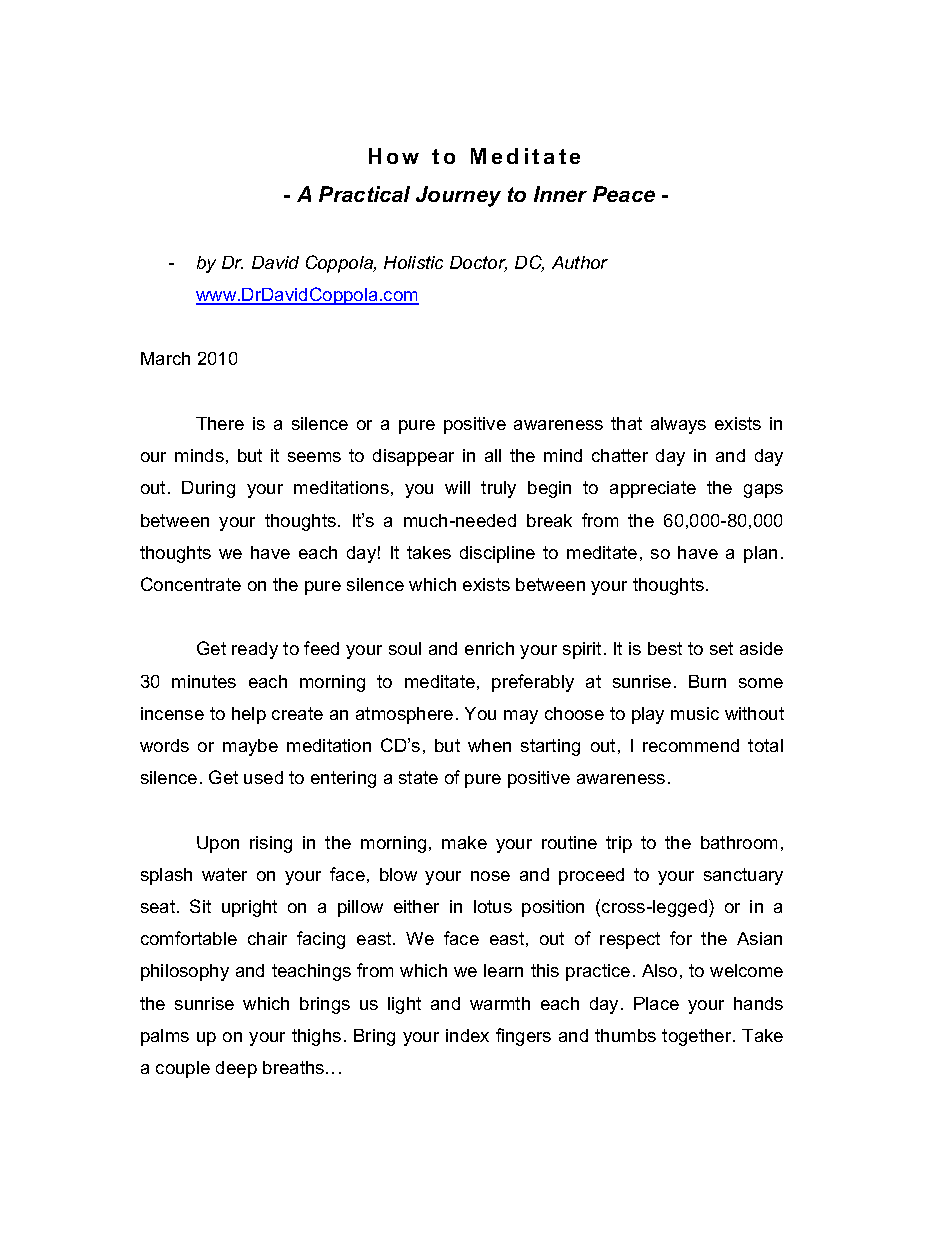 This screenshot has height=1233, width=952. Describe the element at coordinates (464, 842) in the screenshot. I see `make` at that location.
